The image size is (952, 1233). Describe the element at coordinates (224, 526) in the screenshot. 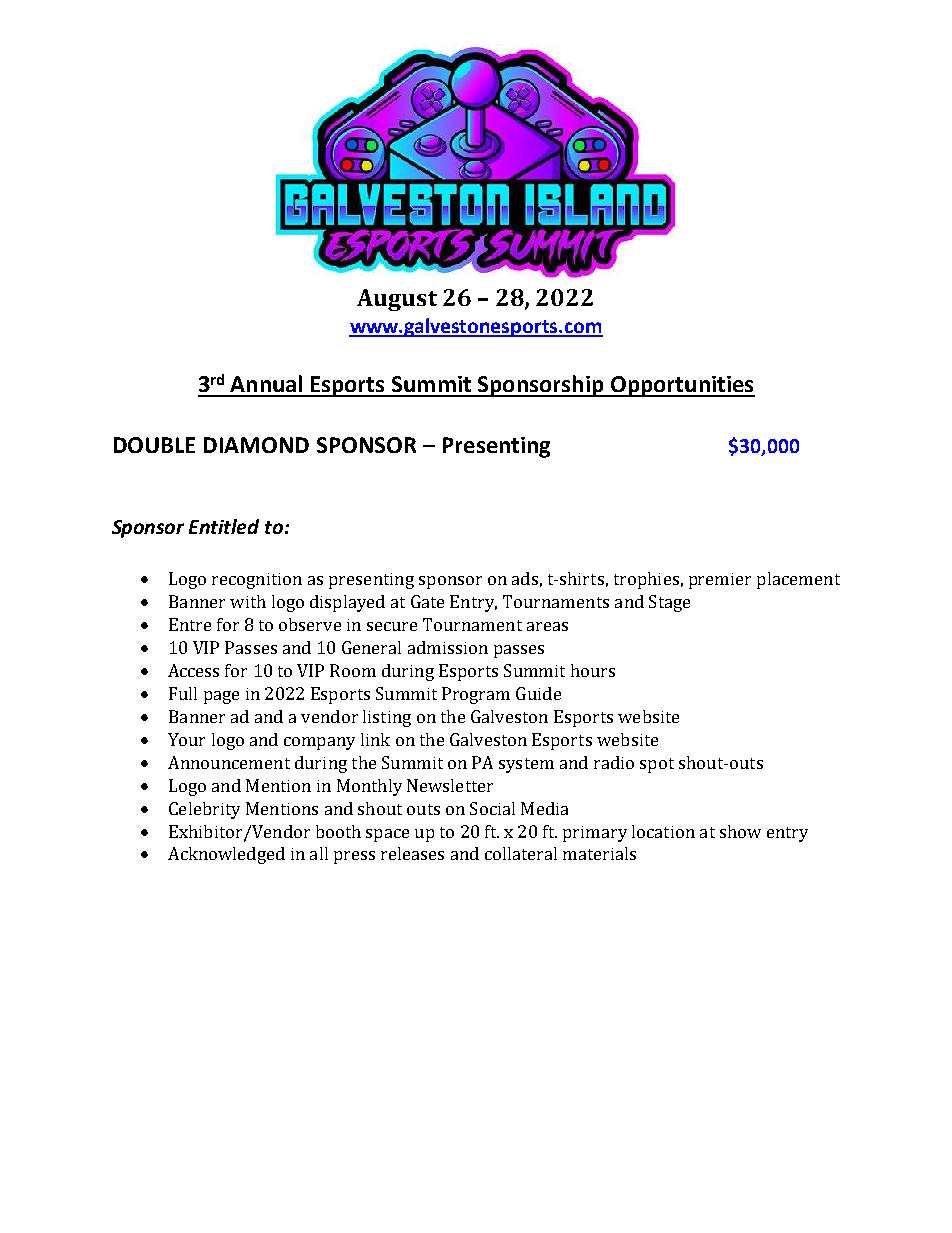

I see `Entitled` at that location.
